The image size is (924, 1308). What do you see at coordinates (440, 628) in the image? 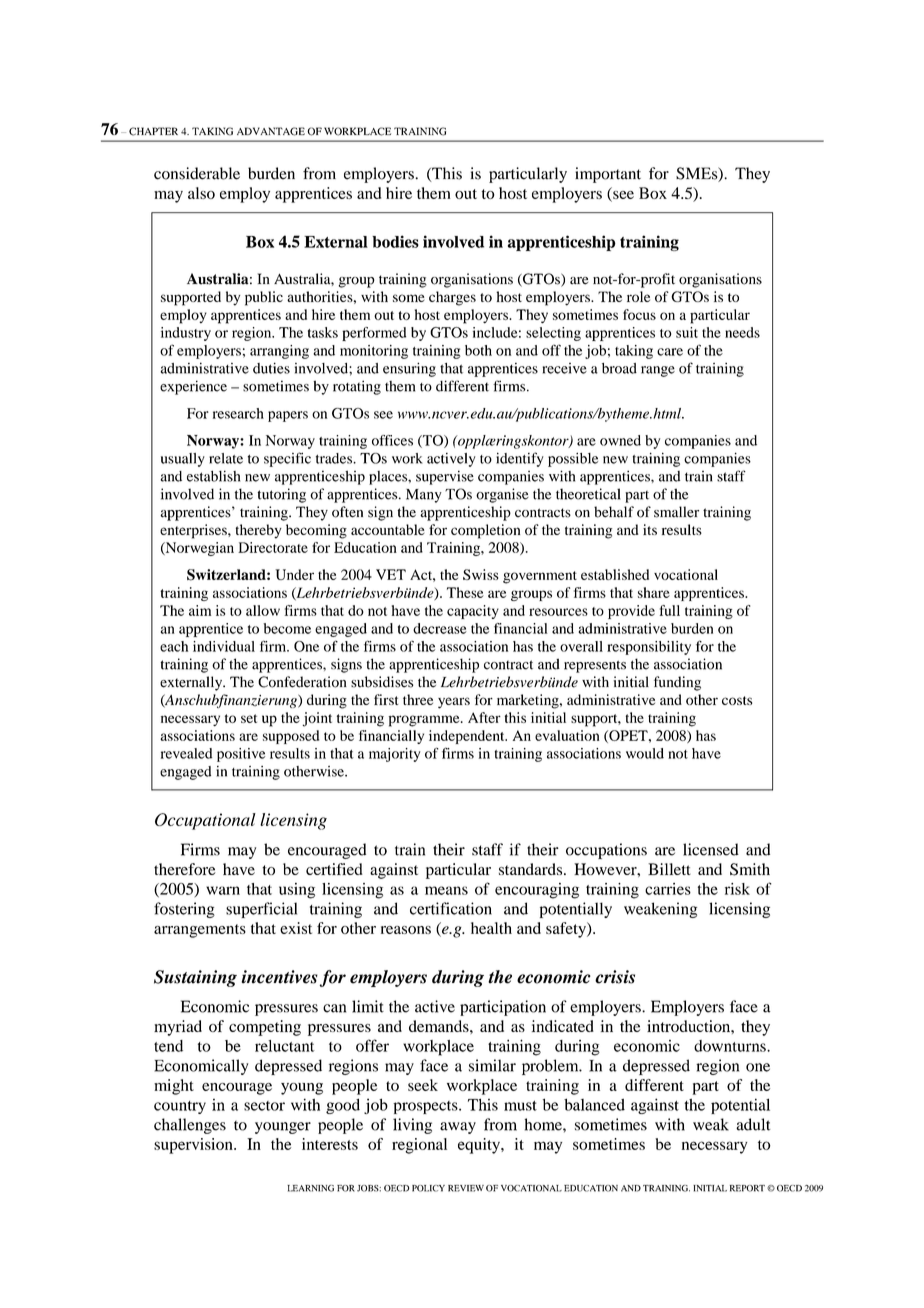
I see `decrease` at bounding box center [440, 628].
